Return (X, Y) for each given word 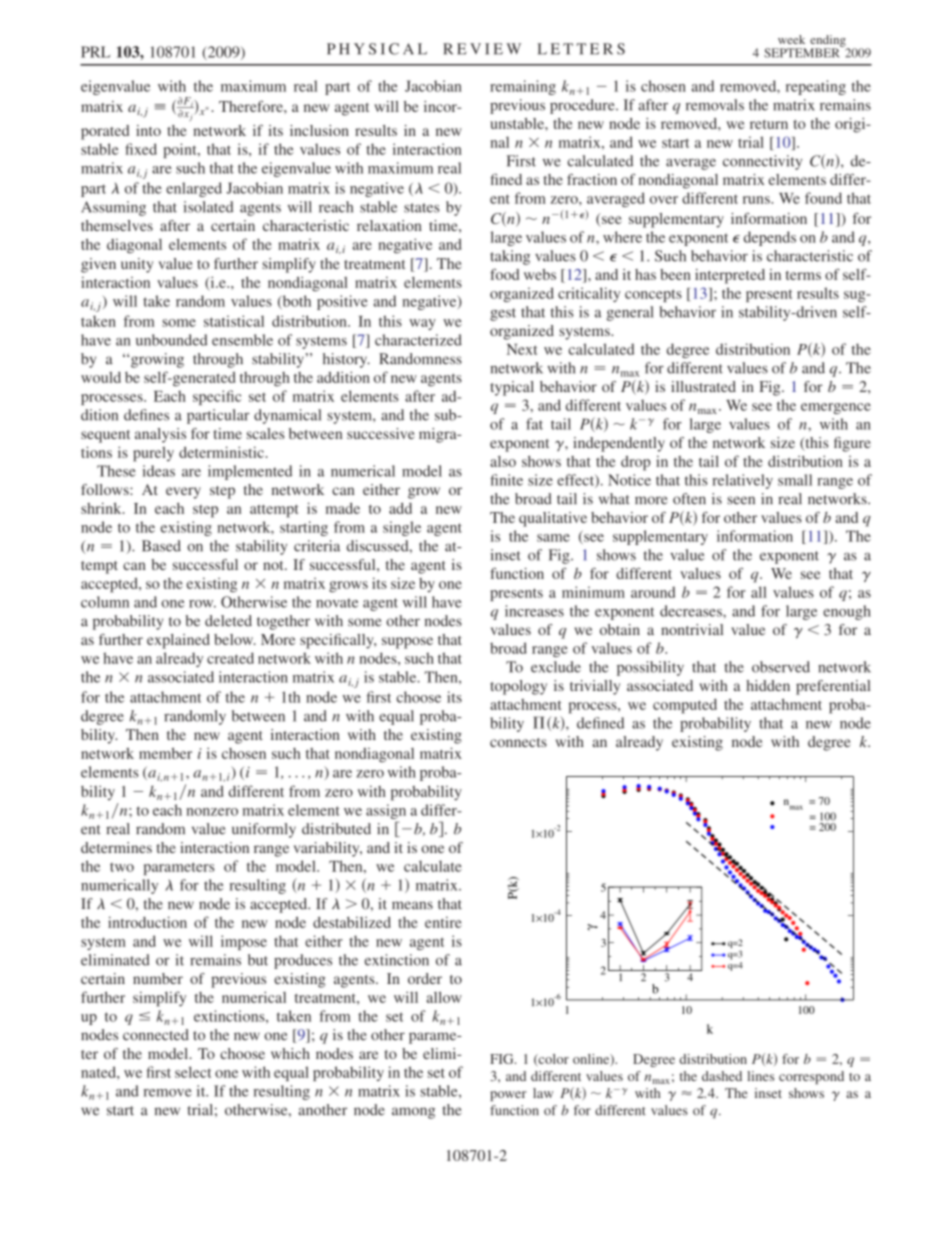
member (165, 753)
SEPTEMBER (803, 52)
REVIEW (482, 49)
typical (512, 388)
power (508, 1096)
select (193, 1072)
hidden (768, 685)
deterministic (221, 452)
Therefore (252, 106)
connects (518, 742)
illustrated (703, 386)
